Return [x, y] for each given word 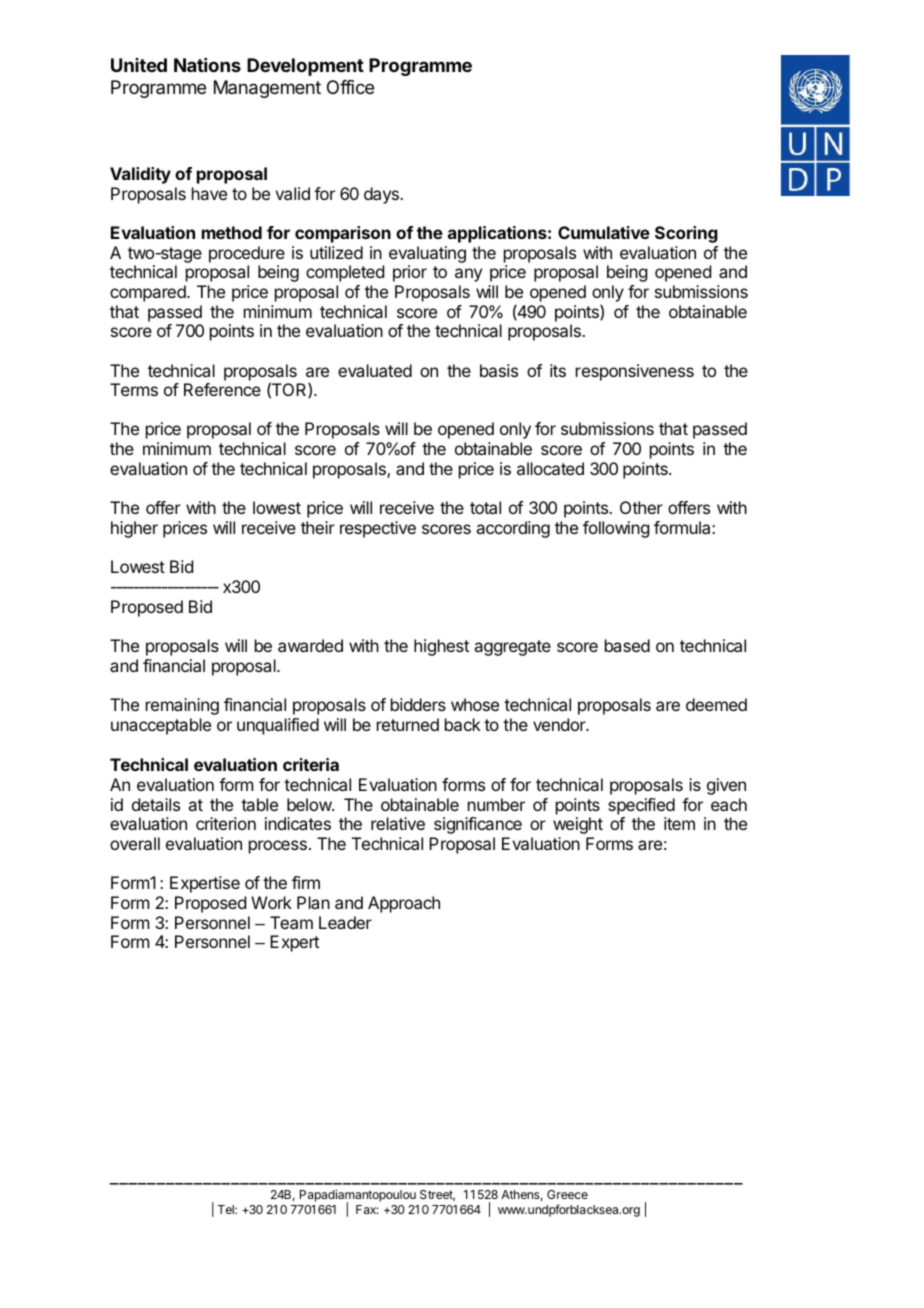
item [679, 823]
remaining [182, 706]
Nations [207, 65]
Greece [567, 1194]
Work [271, 902]
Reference [222, 389]
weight [578, 825]
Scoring [686, 234]
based [627, 645]
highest [441, 647]
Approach [404, 904]
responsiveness [635, 372]
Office [350, 87]
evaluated [375, 370]
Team [291, 922]
